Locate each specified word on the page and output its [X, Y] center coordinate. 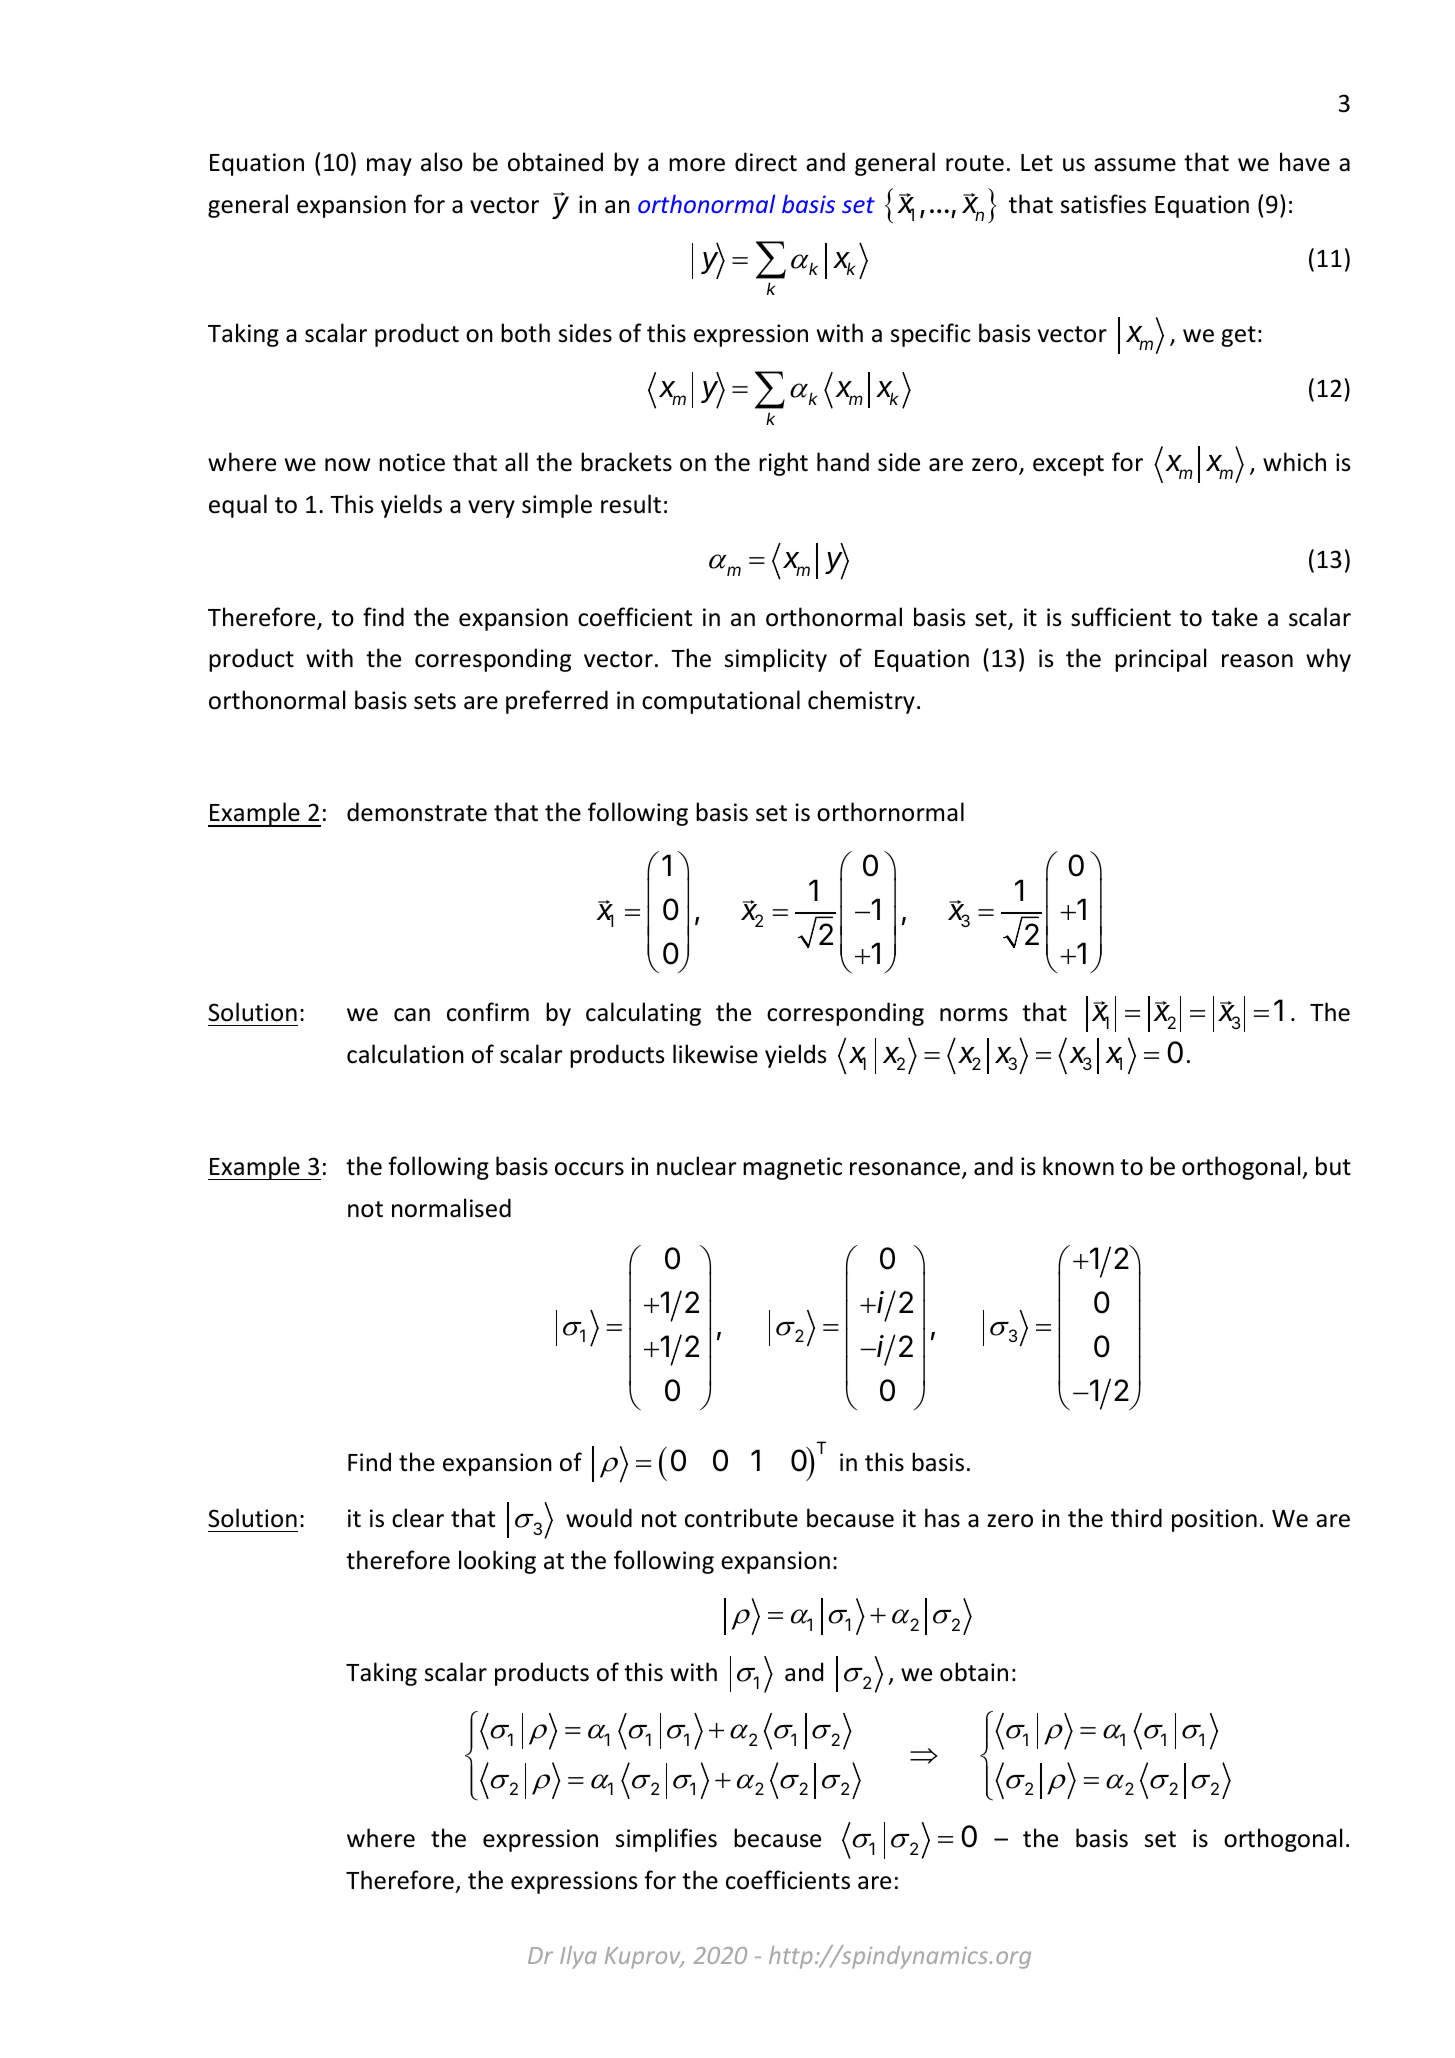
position [1214, 1520]
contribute [741, 1518]
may [389, 167]
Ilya [578, 1957]
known [1078, 1166]
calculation [405, 1054]
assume [1135, 165]
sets [435, 701]
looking [497, 1562]
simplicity [776, 660]
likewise [715, 1054]
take [1234, 617]
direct [766, 162]
